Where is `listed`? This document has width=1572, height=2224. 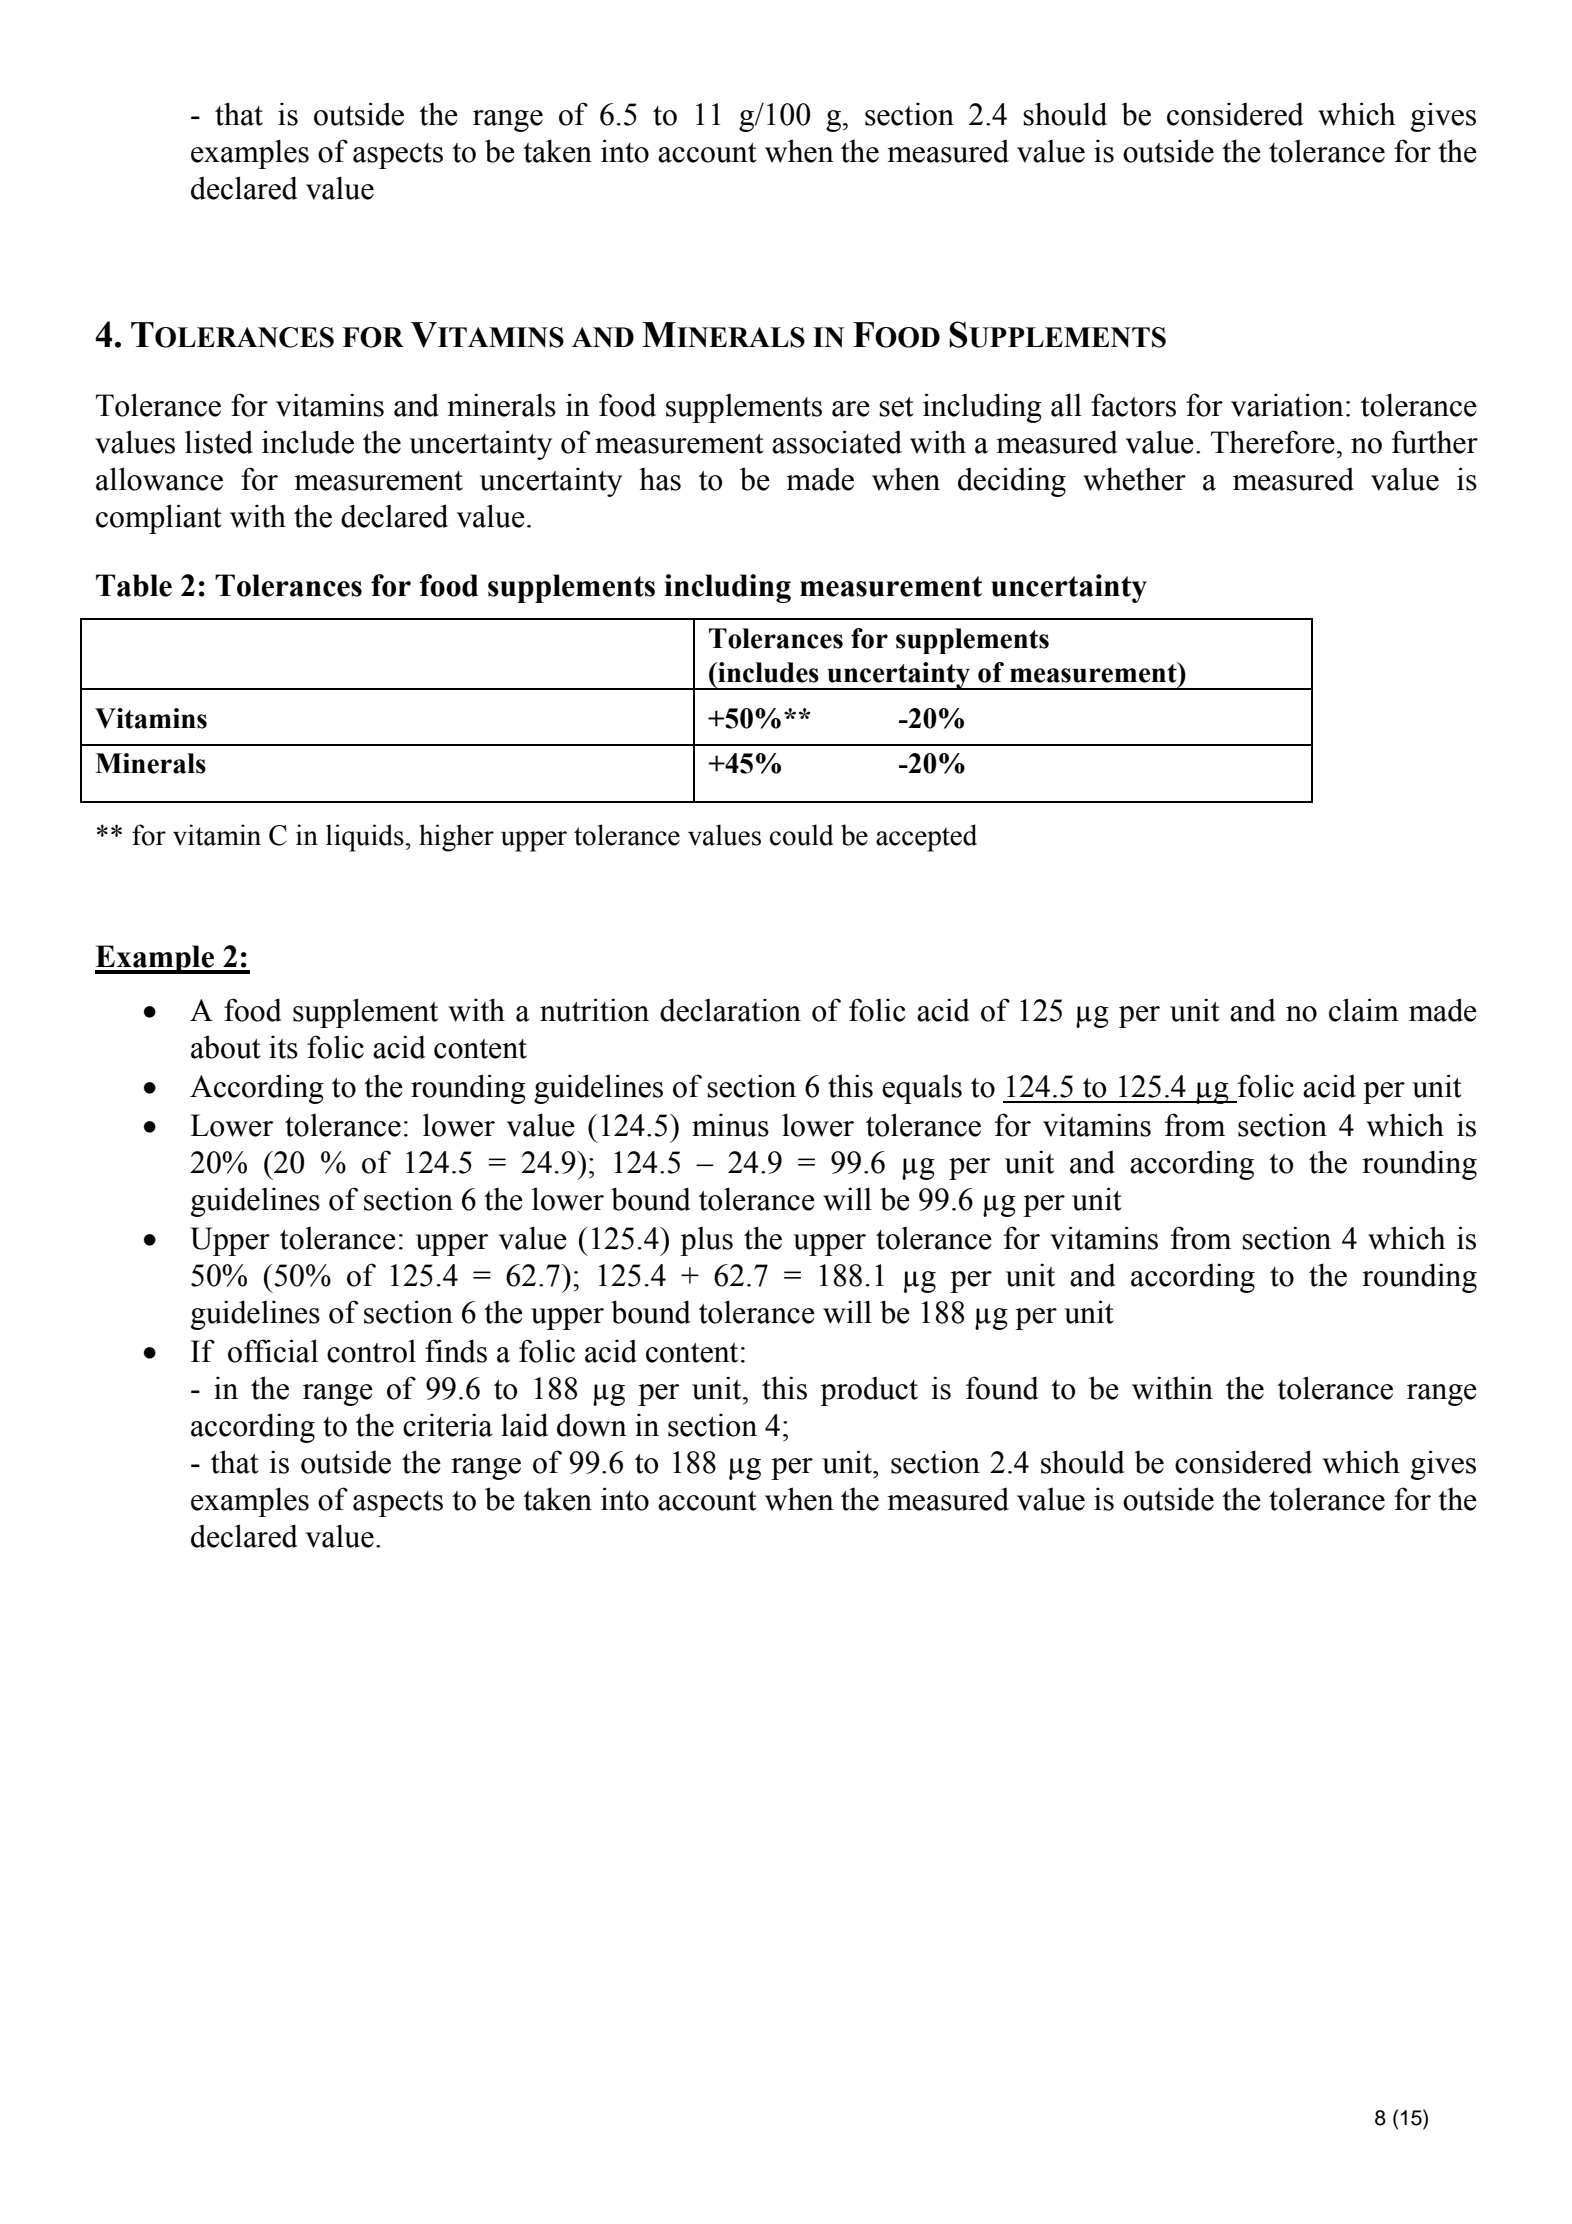
listed is located at coordinates (219, 442).
